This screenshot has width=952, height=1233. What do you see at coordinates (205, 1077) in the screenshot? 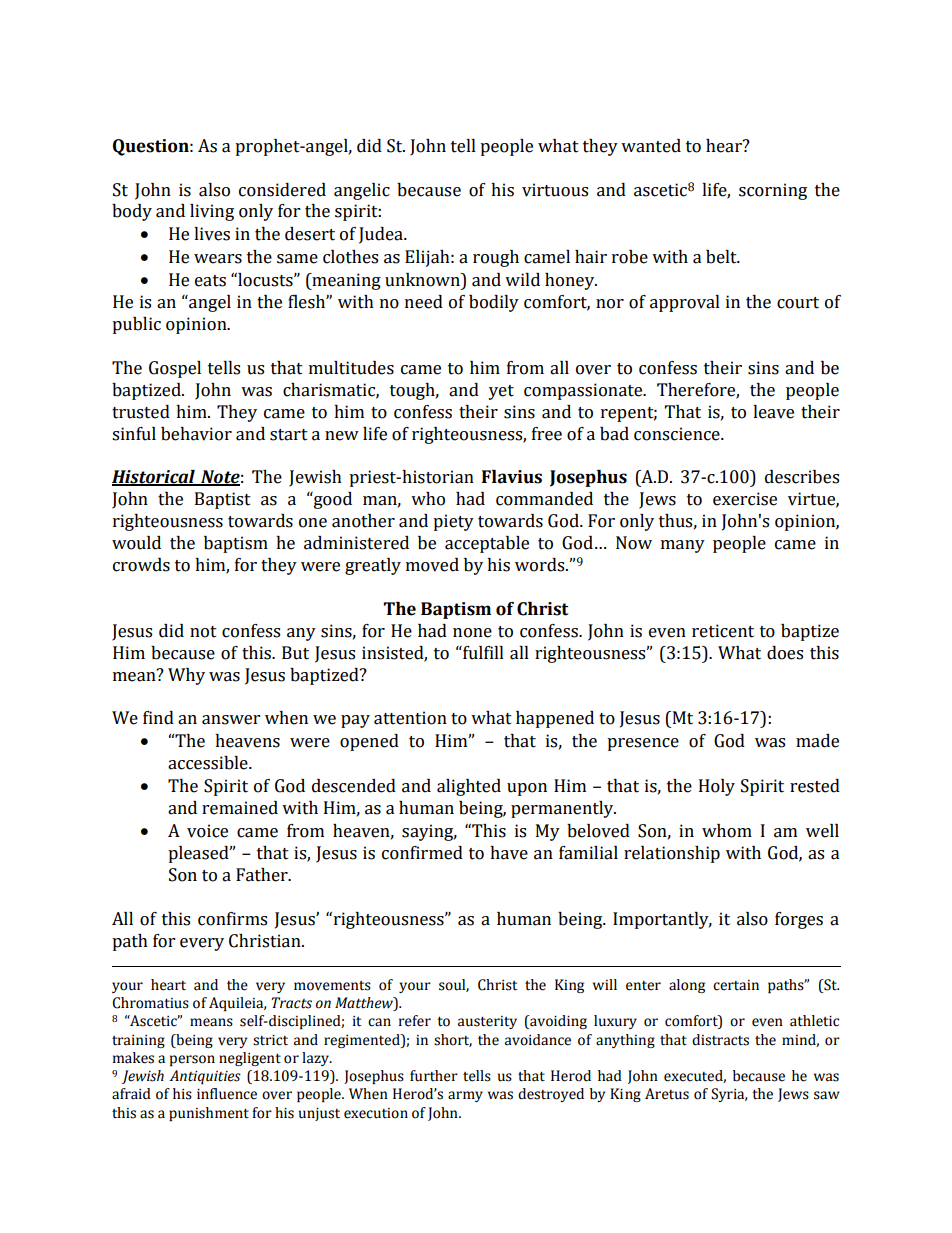
I see `Antiquities` at bounding box center [205, 1077].
